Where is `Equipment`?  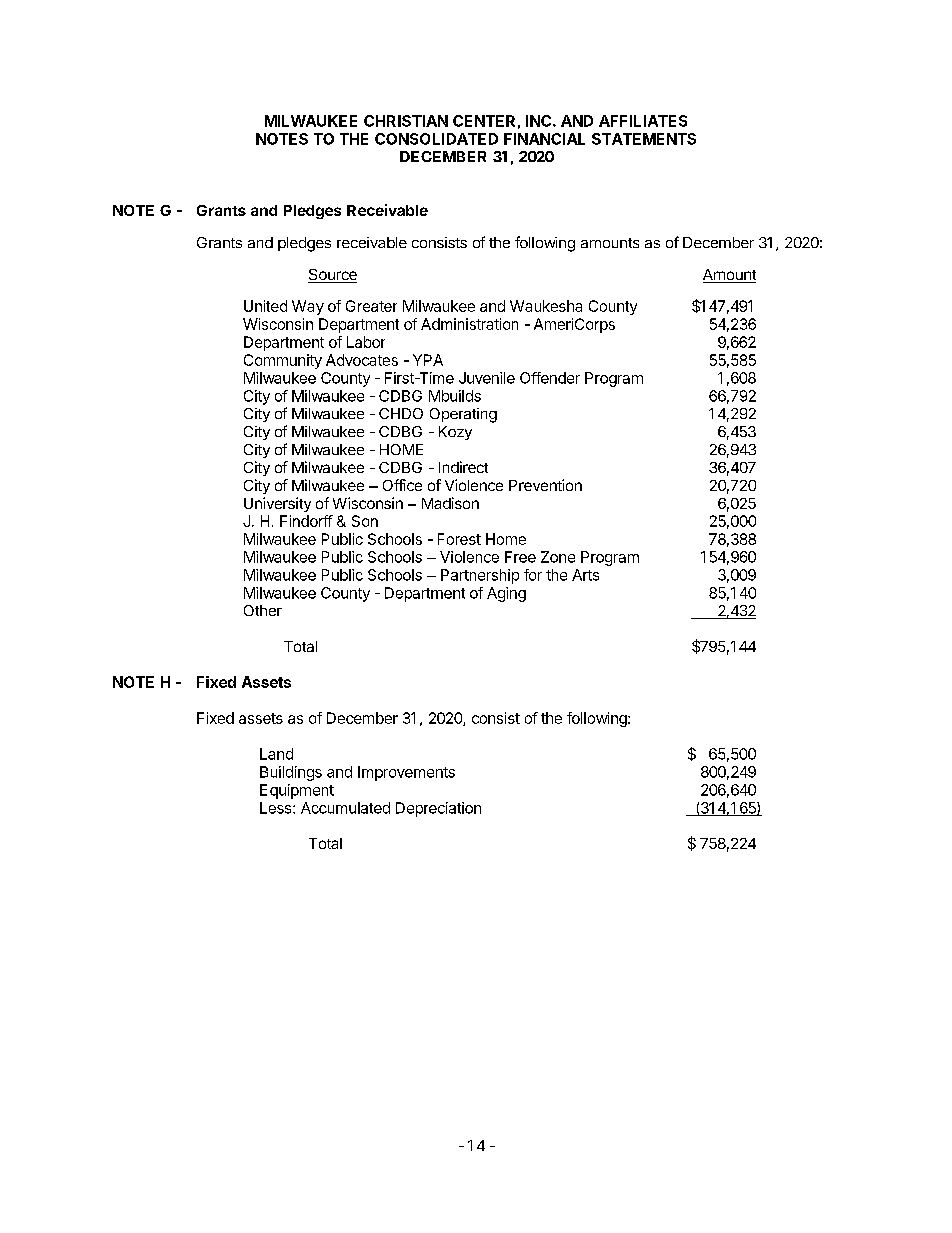
Equipment is located at coordinates (297, 791).
